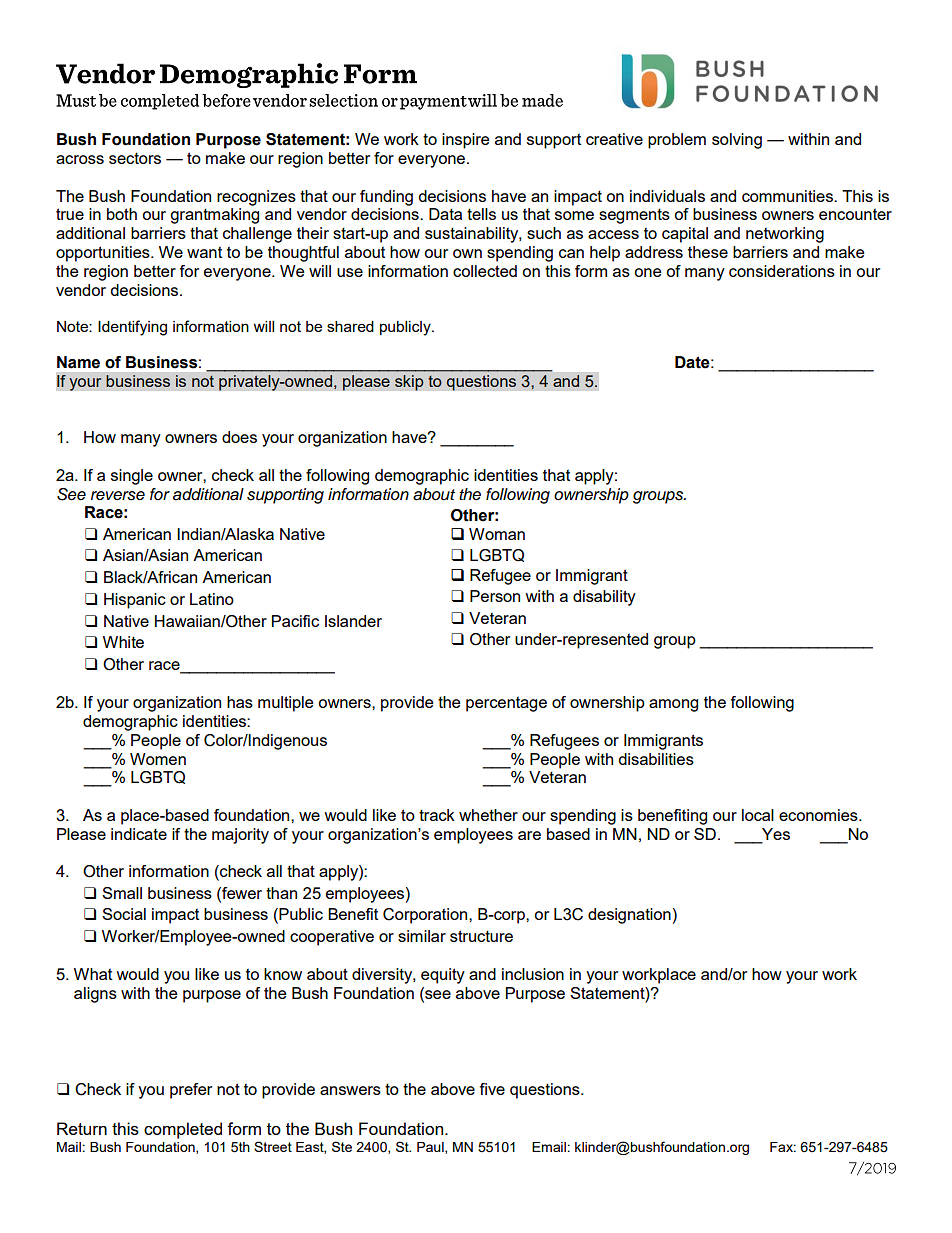 The image size is (952, 1233). I want to click on single, so click(132, 477).
